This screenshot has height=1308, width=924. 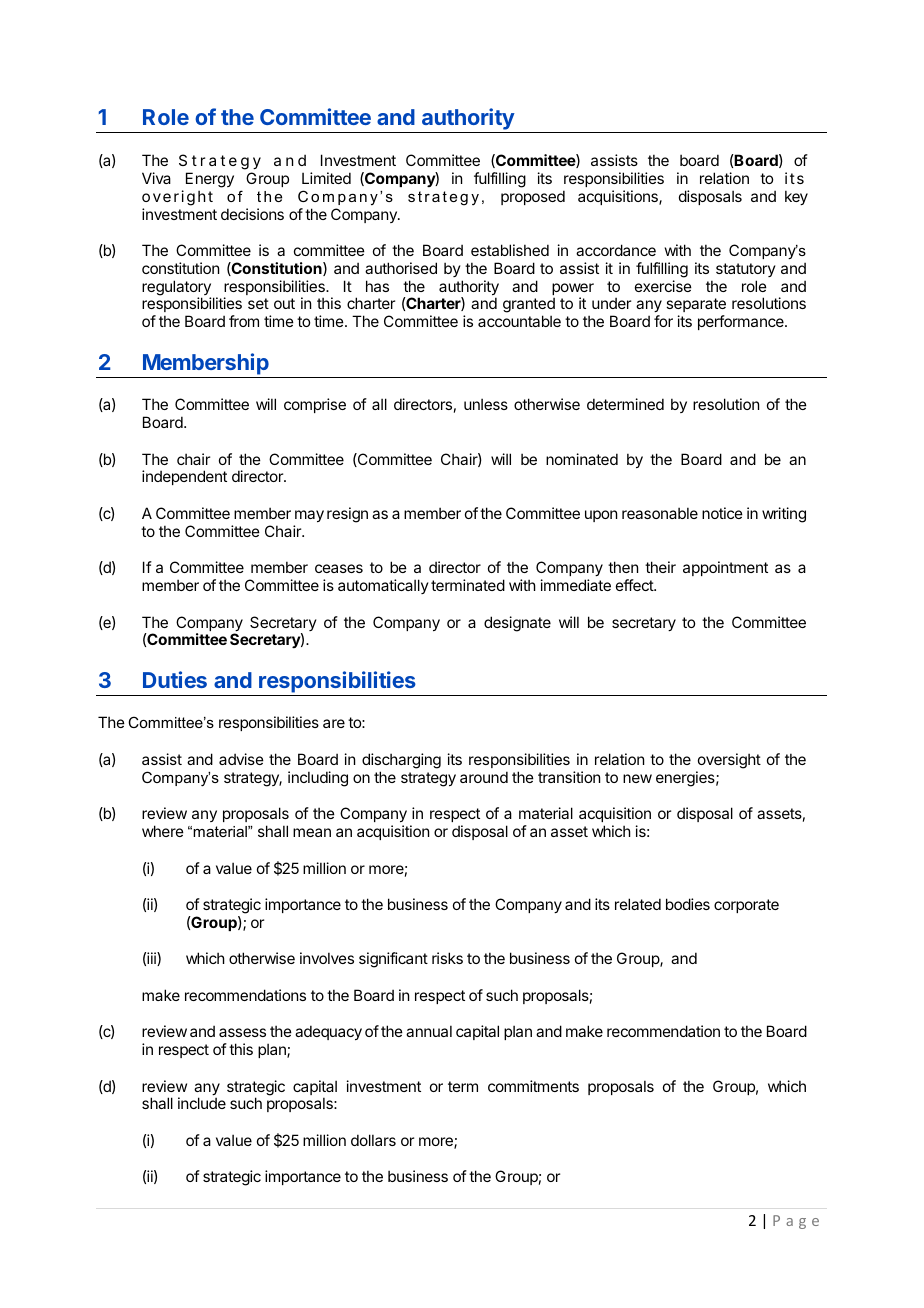 I want to click on nominated, so click(x=582, y=459).
